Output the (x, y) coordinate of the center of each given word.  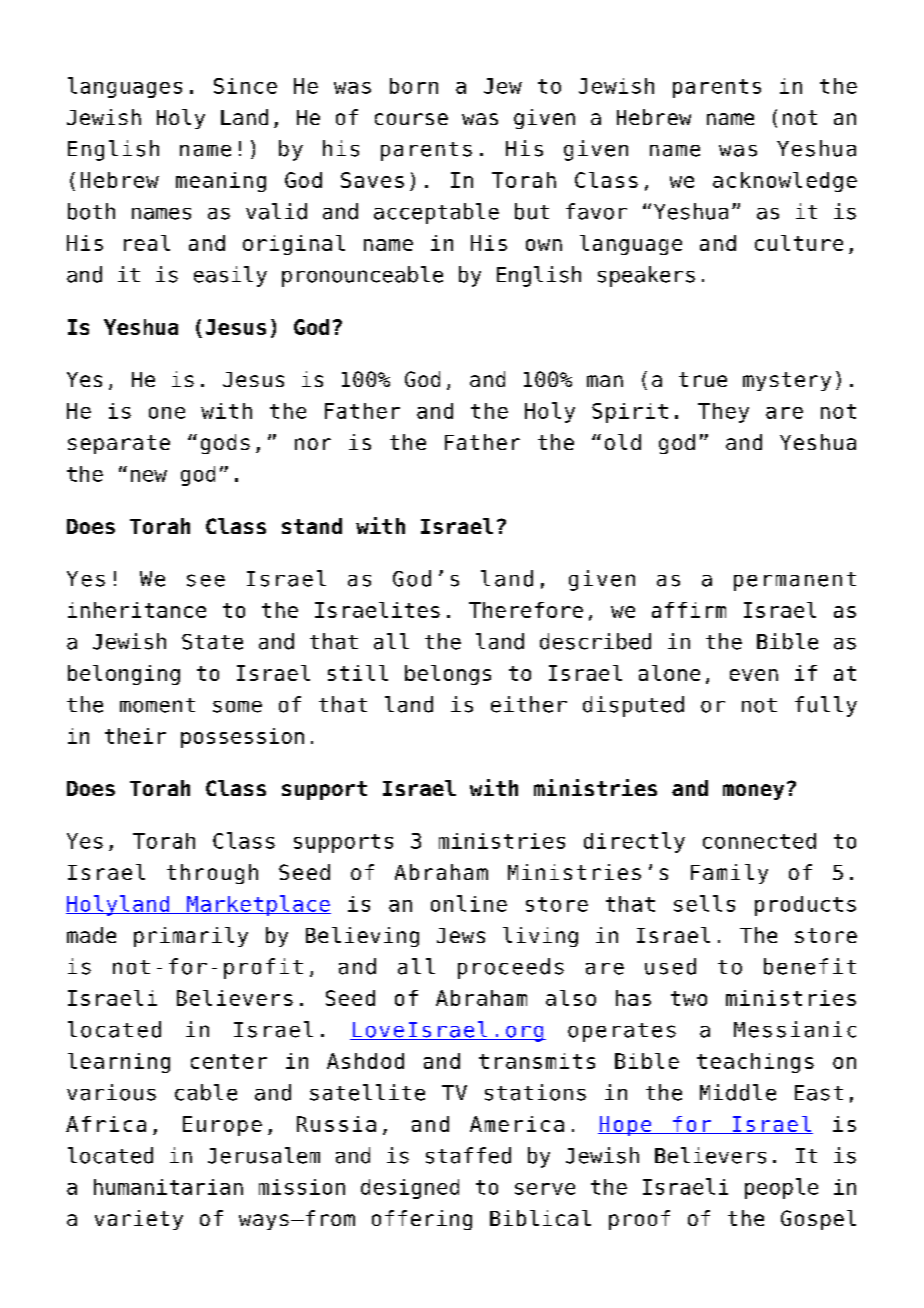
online (469, 903)
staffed (468, 1155)
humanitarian (168, 1187)
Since (245, 86)
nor (313, 444)
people (781, 1188)
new (149, 476)
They (723, 413)
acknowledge (785, 182)
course (411, 119)
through (212, 874)
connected (759, 841)
